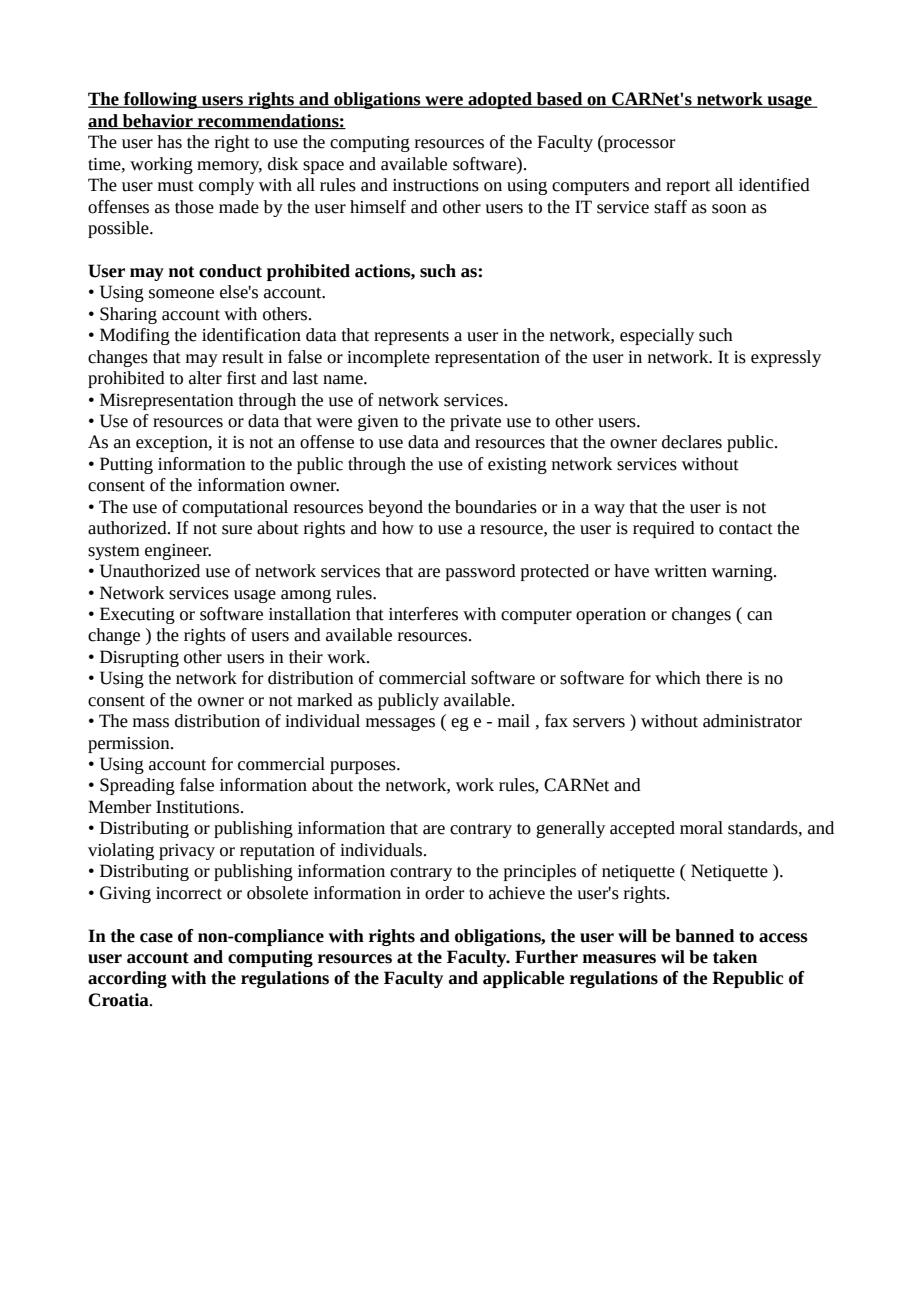 This screenshot has width=924, height=1308. What do you see at coordinates (411, 337) in the screenshot?
I see `represents` at bounding box center [411, 337].
